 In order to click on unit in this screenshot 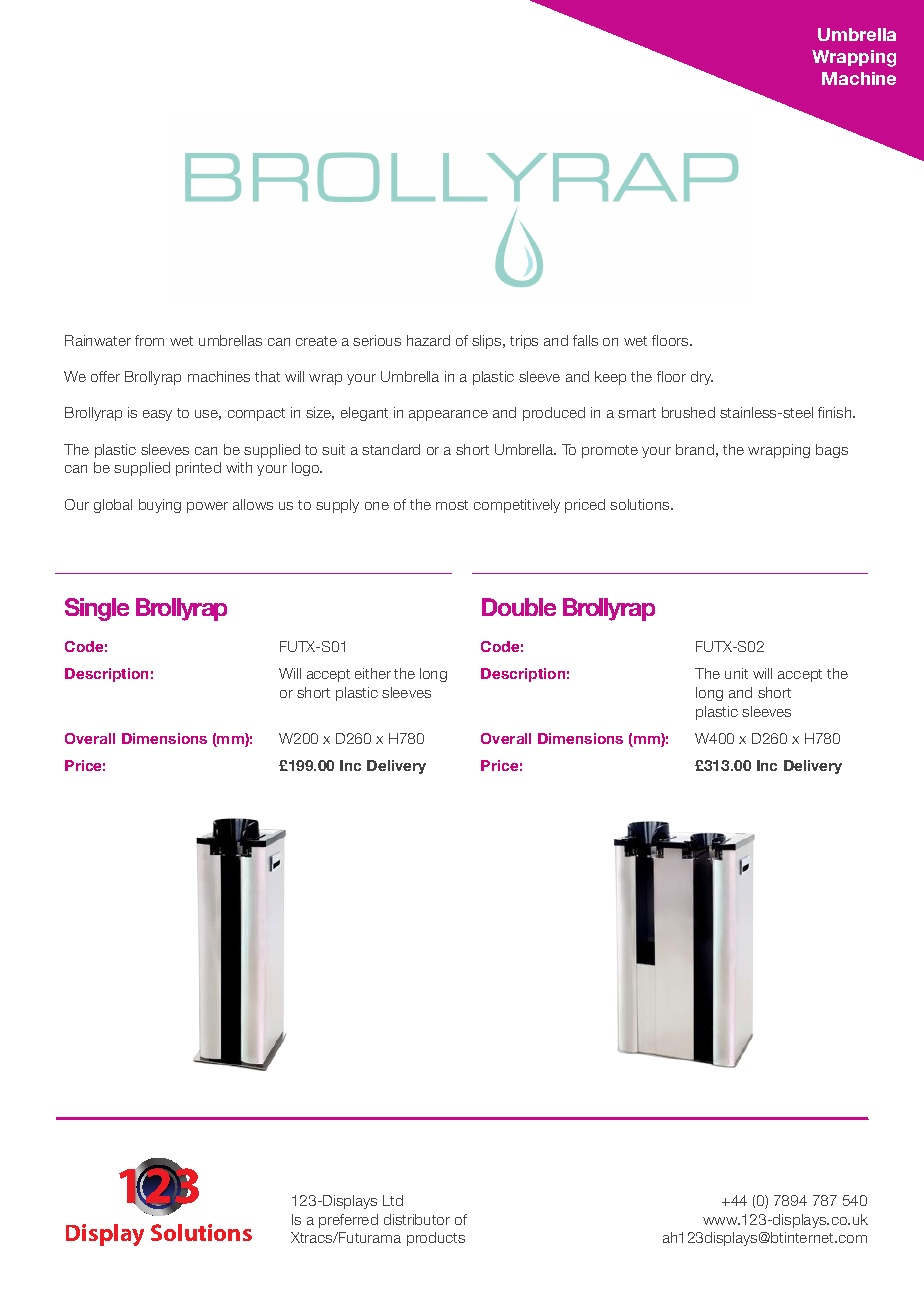, I will do `click(736, 673)`.
